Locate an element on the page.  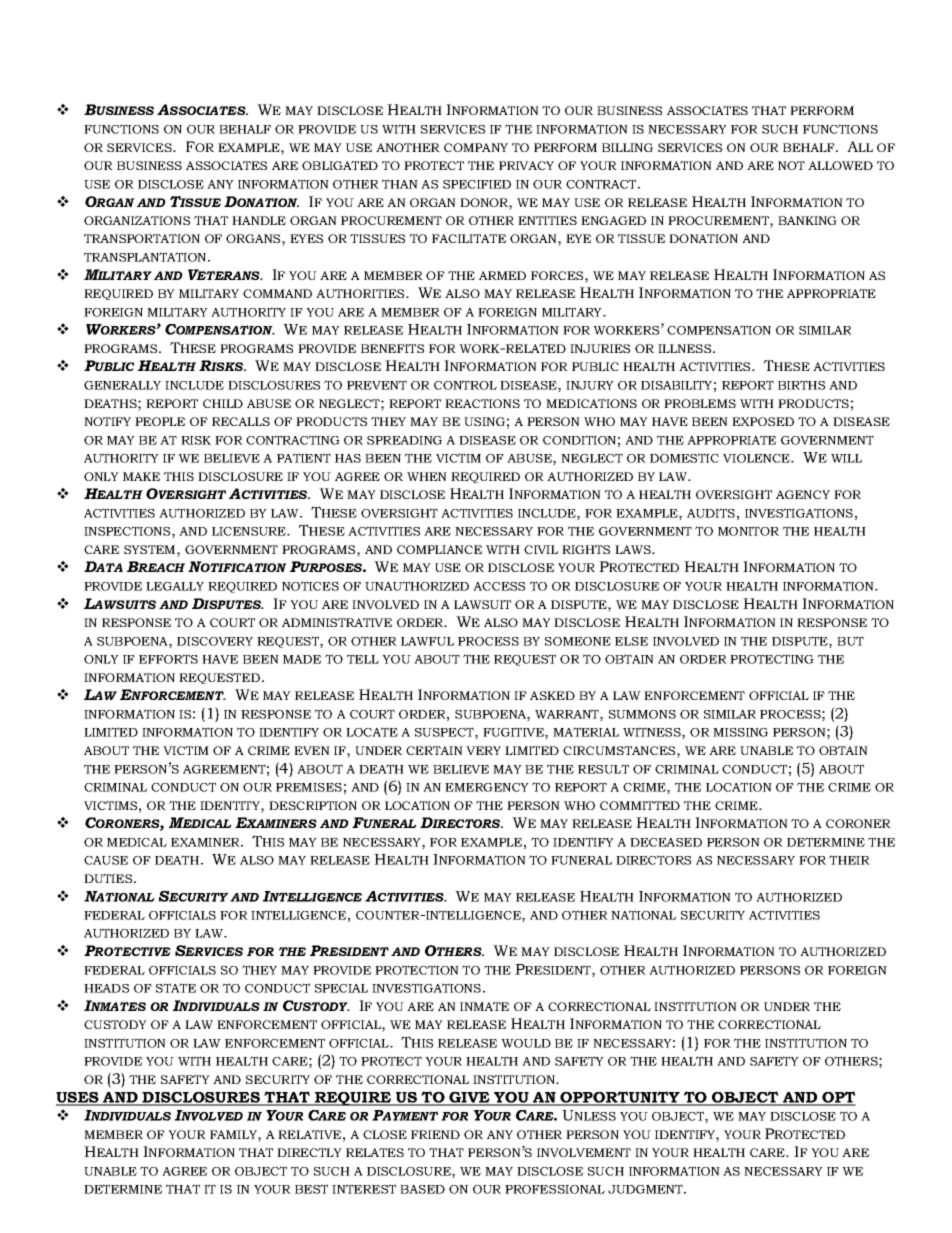
USES is located at coordinates (78, 1098).
